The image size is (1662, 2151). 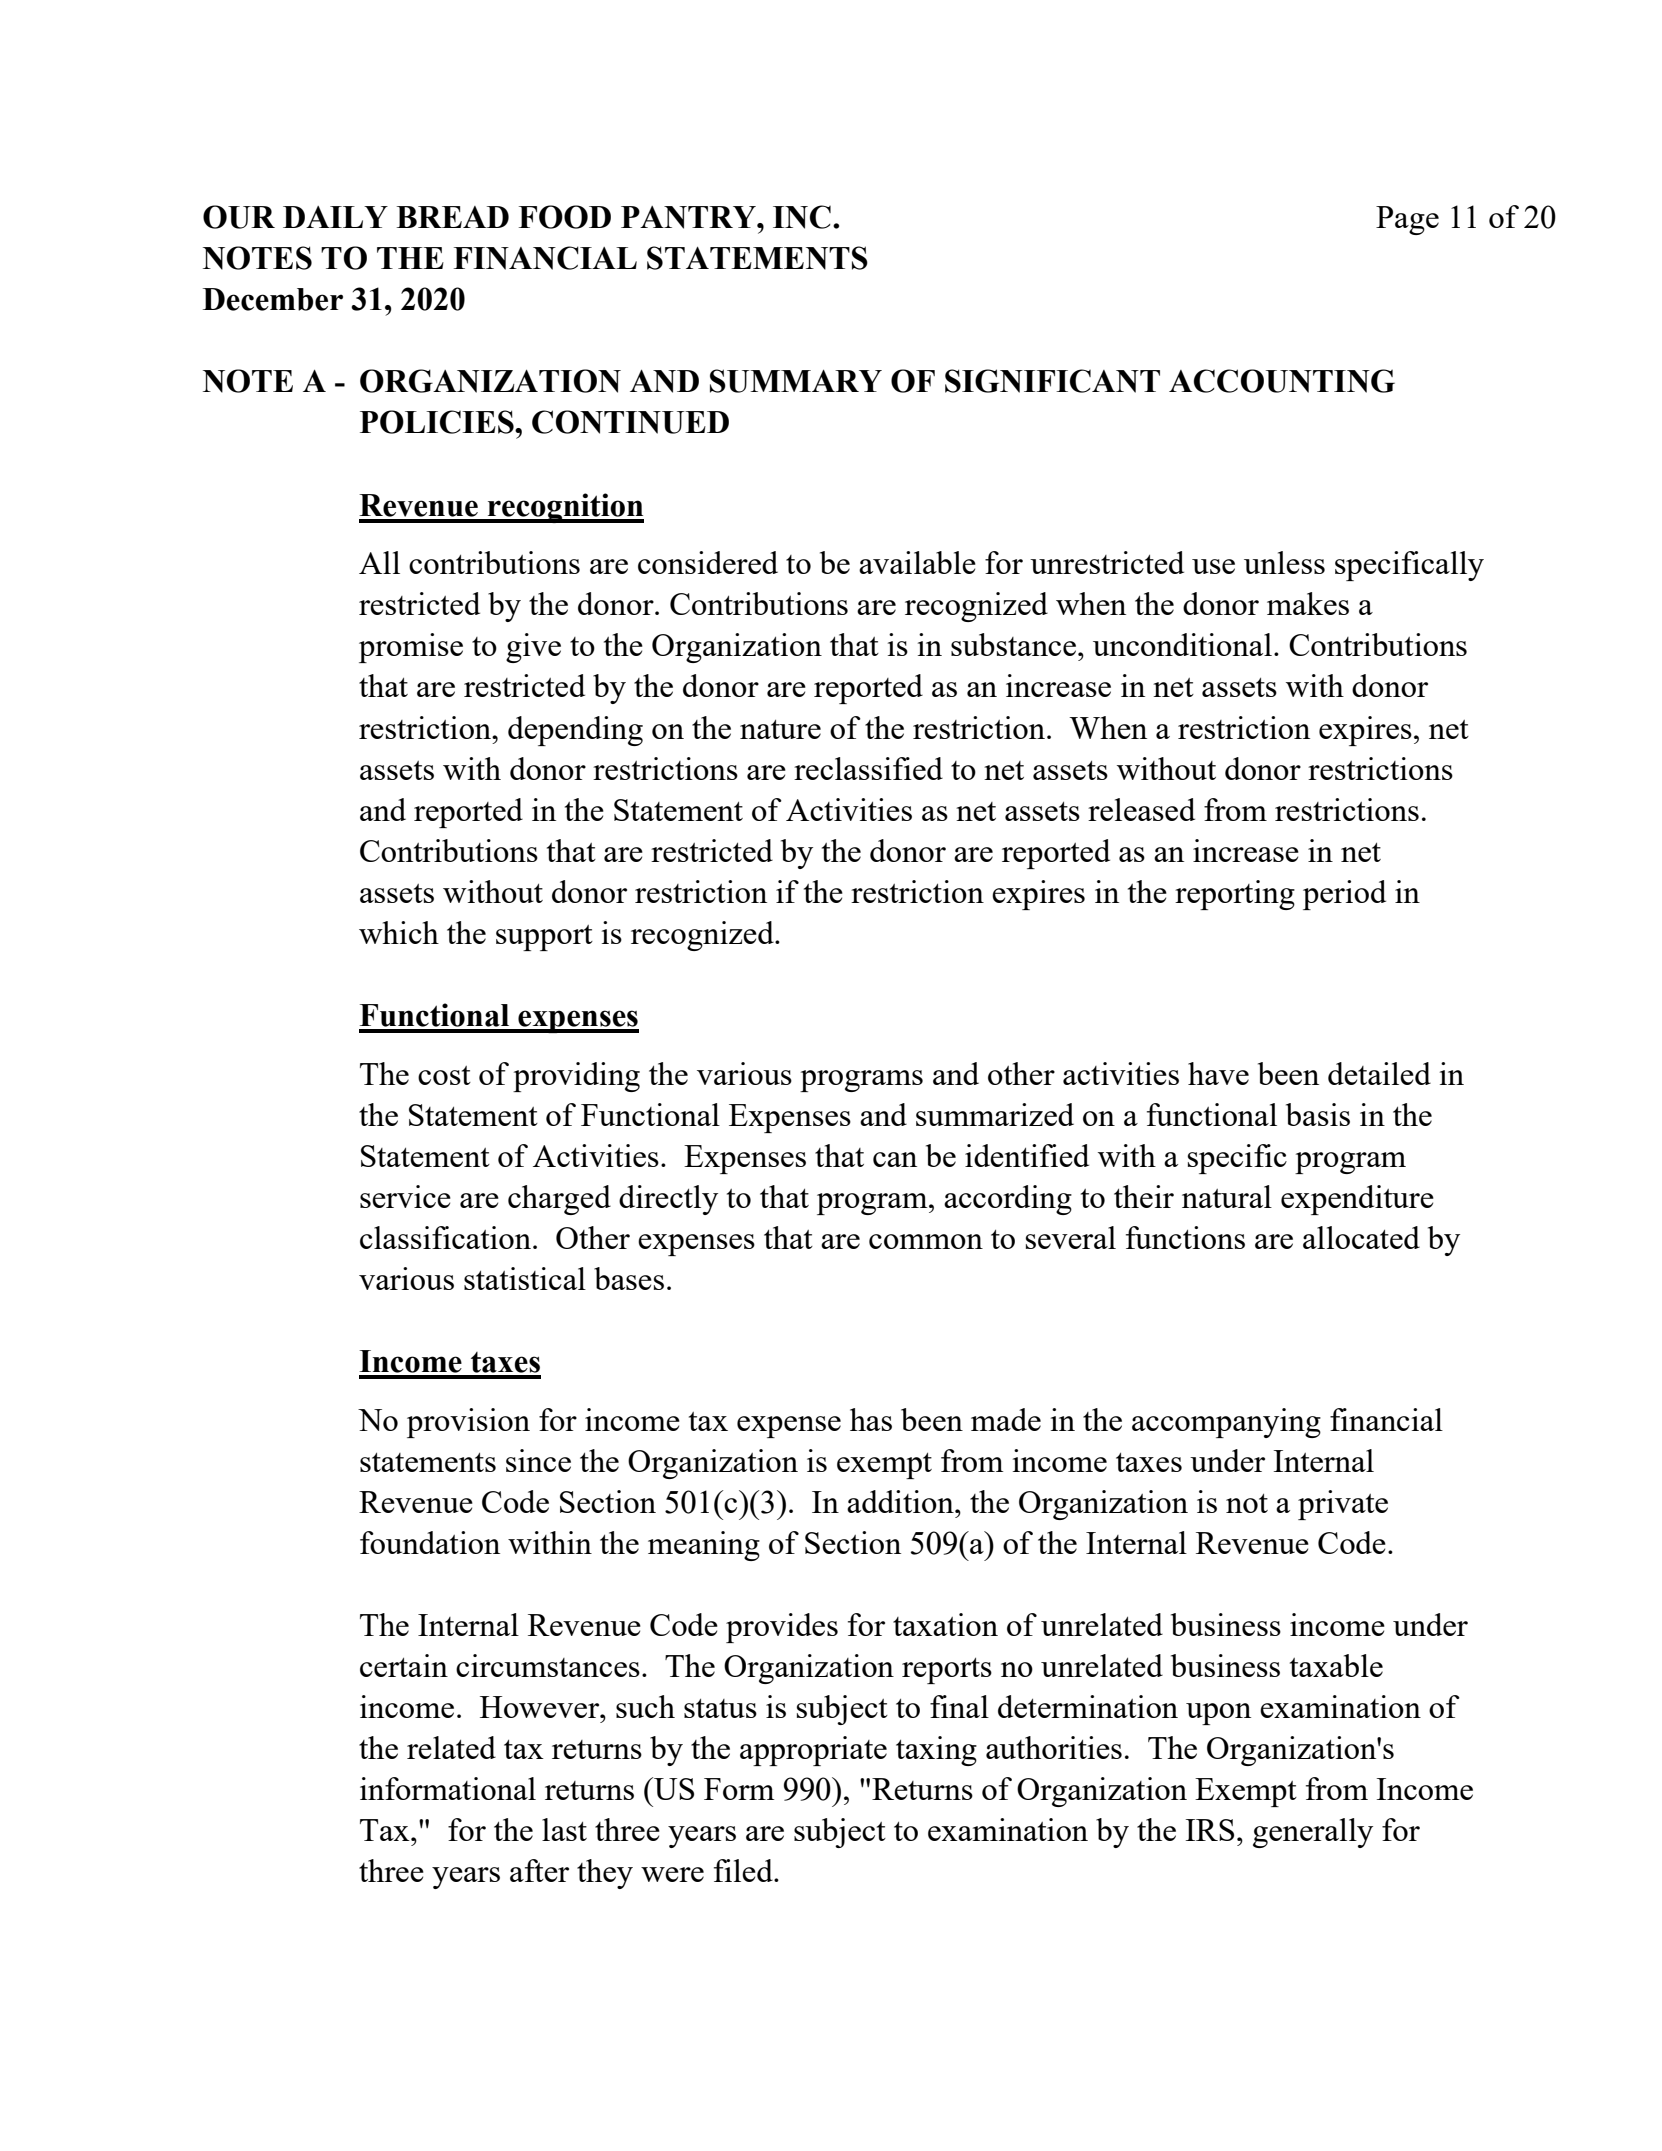 I want to click on after, so click(x=539, y=1870).
